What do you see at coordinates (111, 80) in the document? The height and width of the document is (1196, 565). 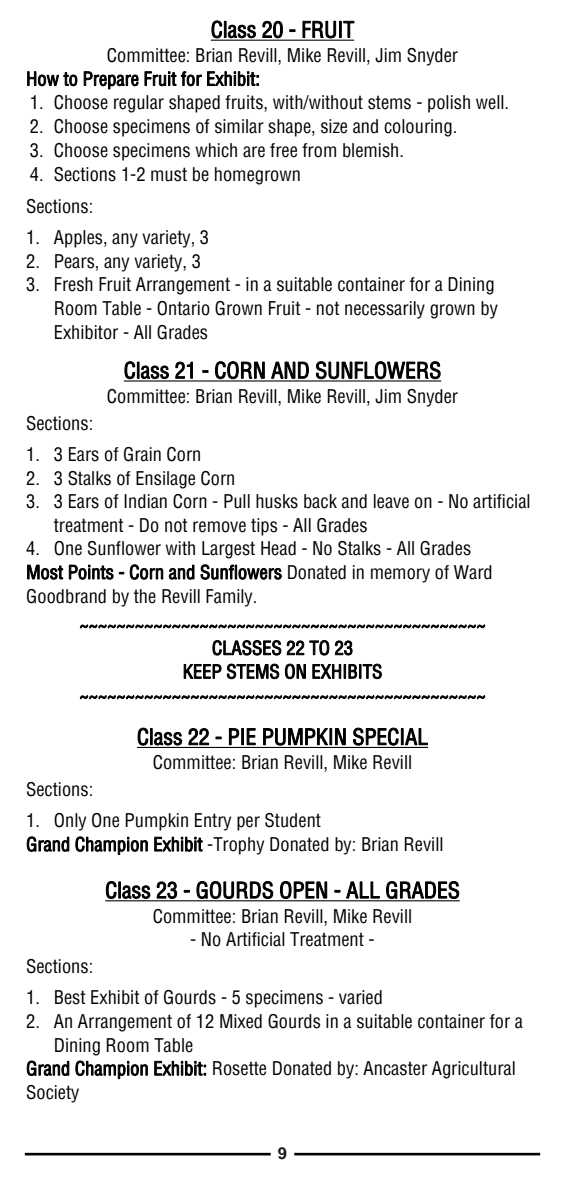 I see `Prepare` at bounding box center [111, 80].
